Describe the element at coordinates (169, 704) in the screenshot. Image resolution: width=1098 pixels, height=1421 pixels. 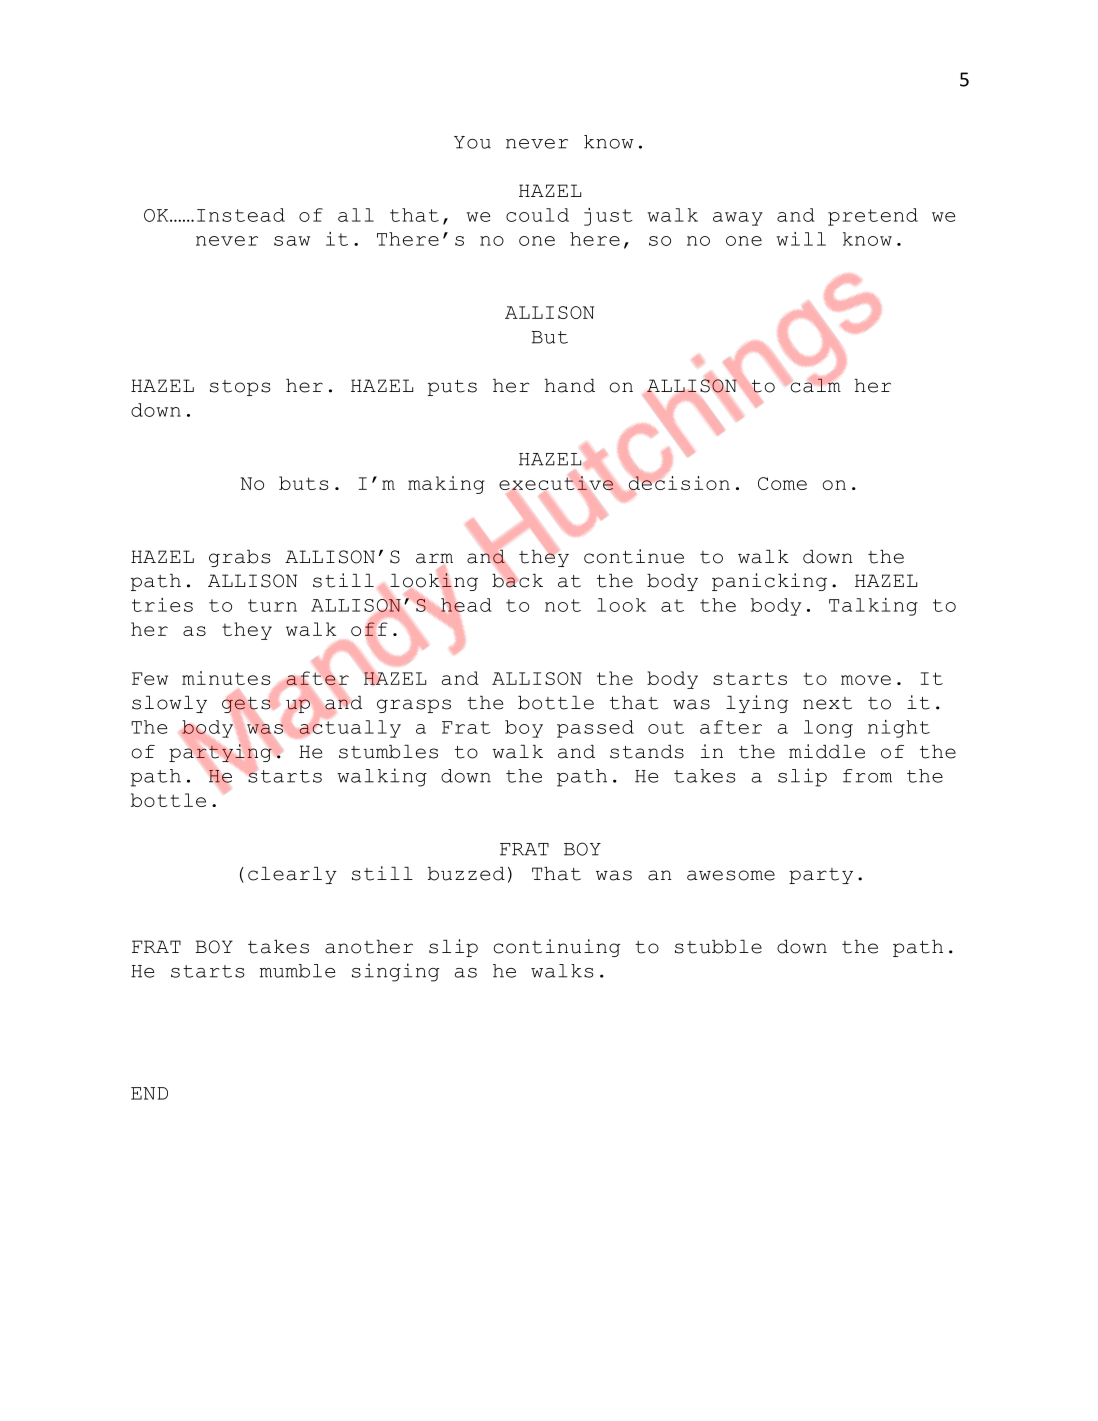
I see `slowly` at that location.
